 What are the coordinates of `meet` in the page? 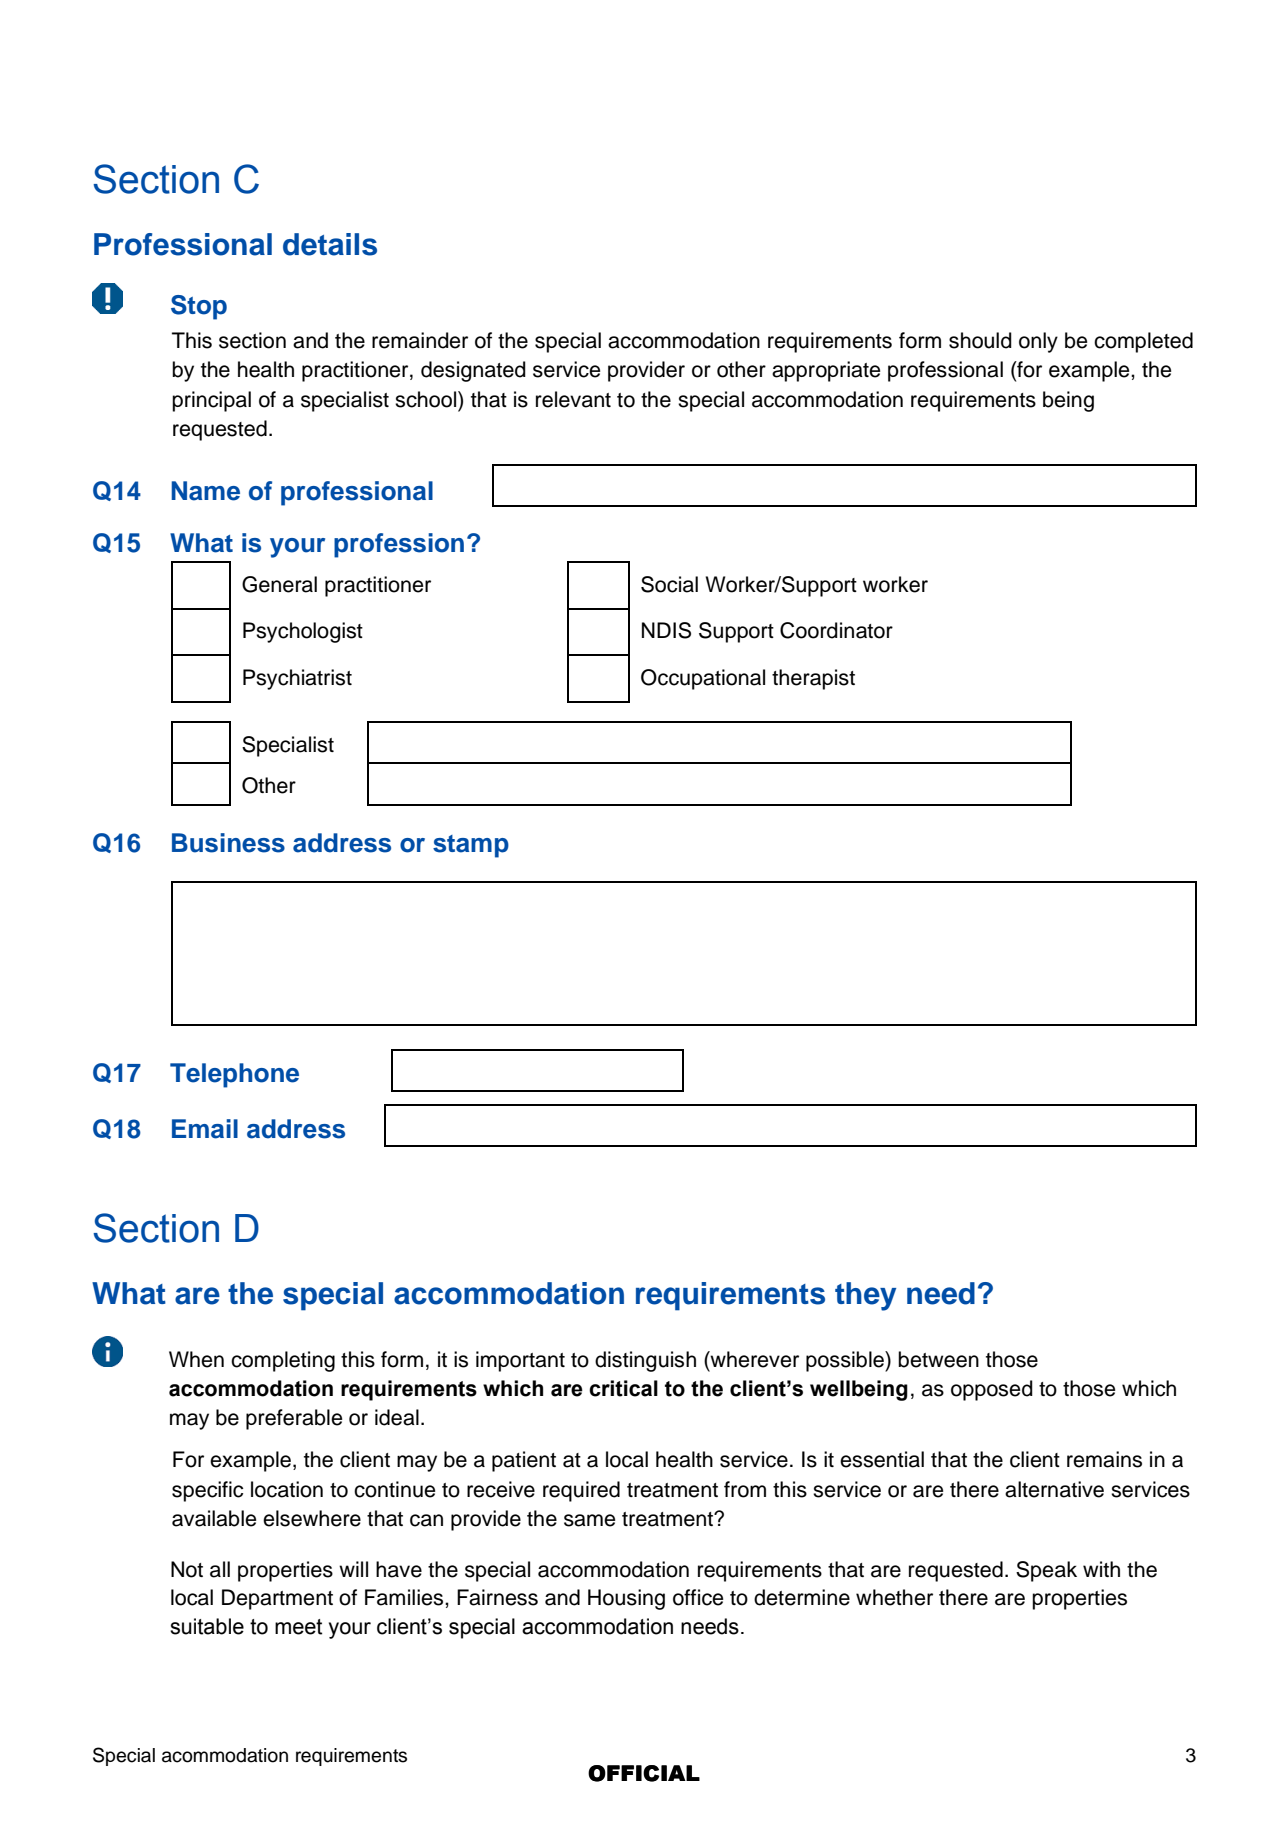 It's located at (298, 1627).
